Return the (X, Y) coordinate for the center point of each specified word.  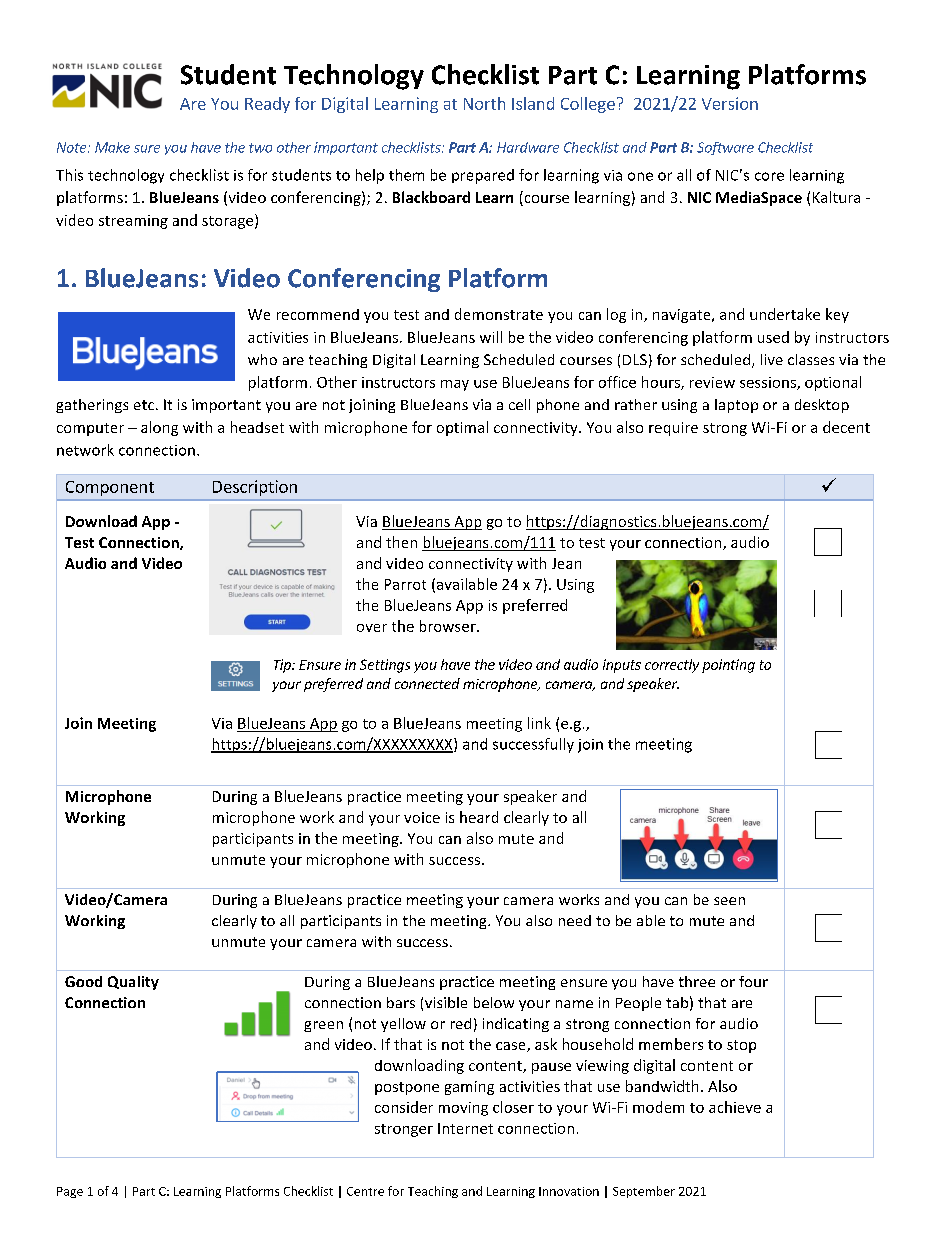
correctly (672, 666)
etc (145, 405)
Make (112, 147)
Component (110, 488)
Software (725, 148)
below (494, 1002)
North (484, 103)
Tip (283, 666)
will (491, 337)
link (539, 723)
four (753, 981)
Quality (133, 983)
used (773, 337)
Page (70, 1192)
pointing (728, 666)
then (401, 542)
